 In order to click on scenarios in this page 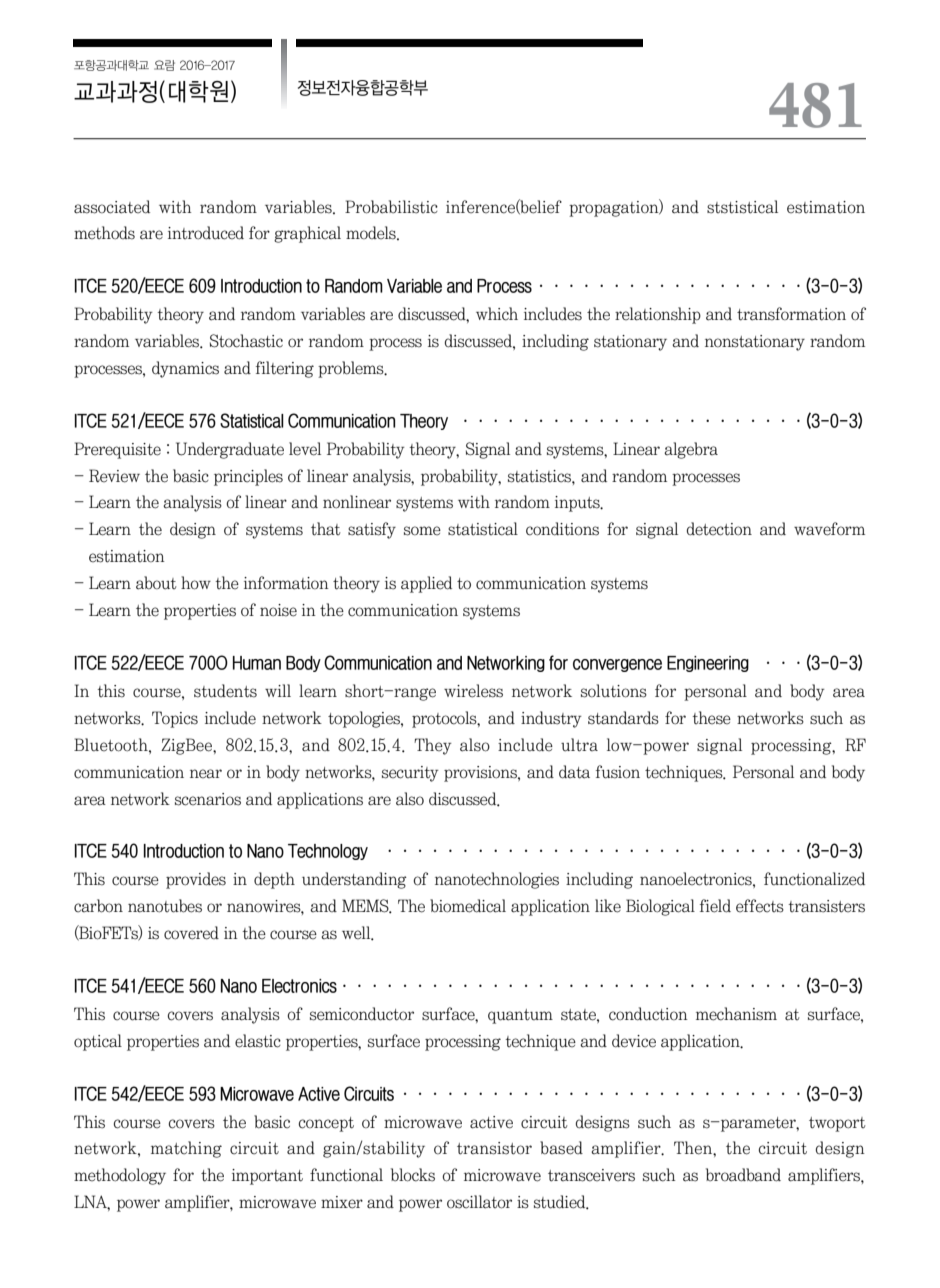, I will do `click(208, 799)`.
